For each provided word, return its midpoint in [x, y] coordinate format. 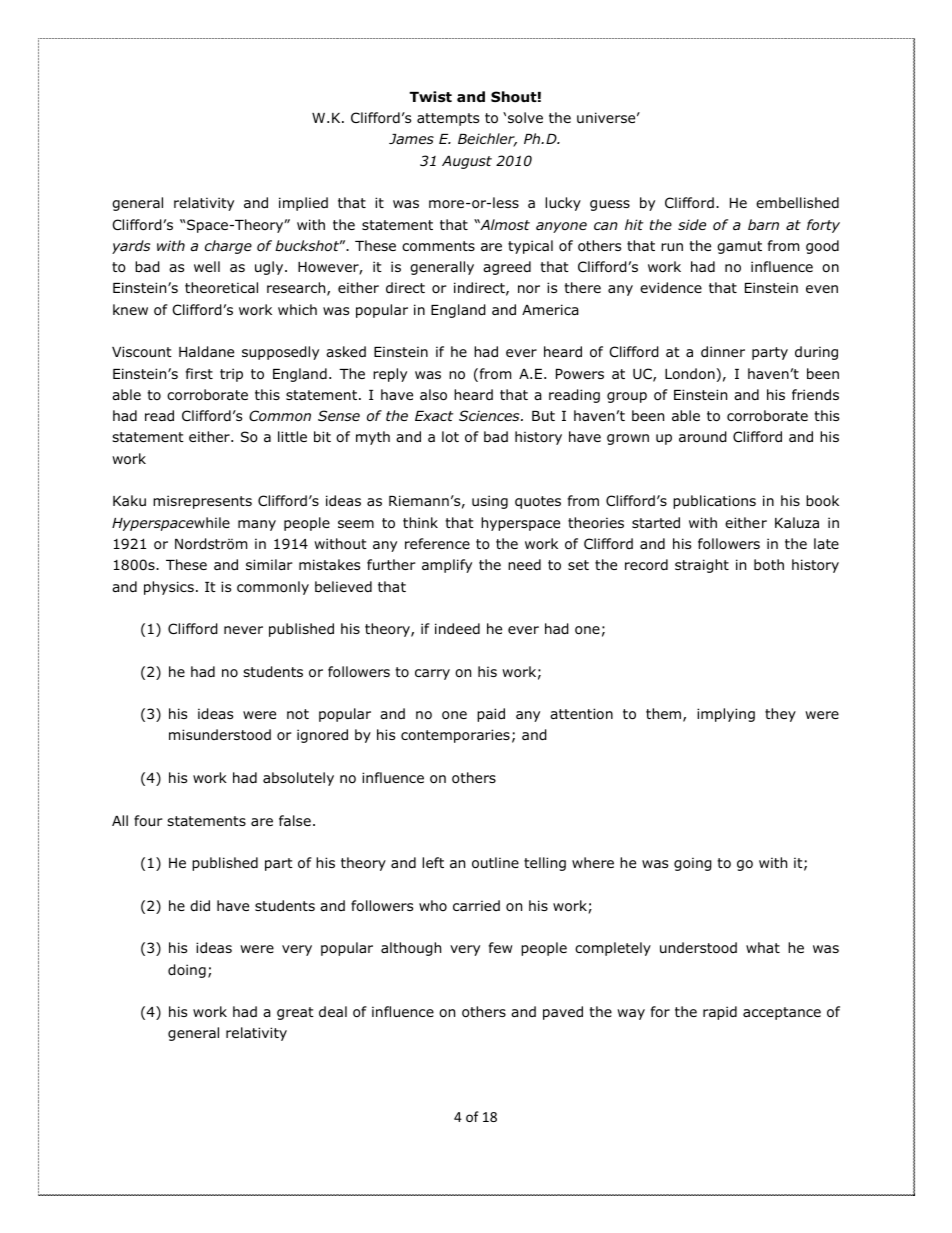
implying [726, 715]
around [703, 437]
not [298, 714]
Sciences [490, 415]
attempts [448, 119]
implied [303, 204]
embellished [797, 202]
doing [187, 971]
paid [491, 715]
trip [231, 375]
